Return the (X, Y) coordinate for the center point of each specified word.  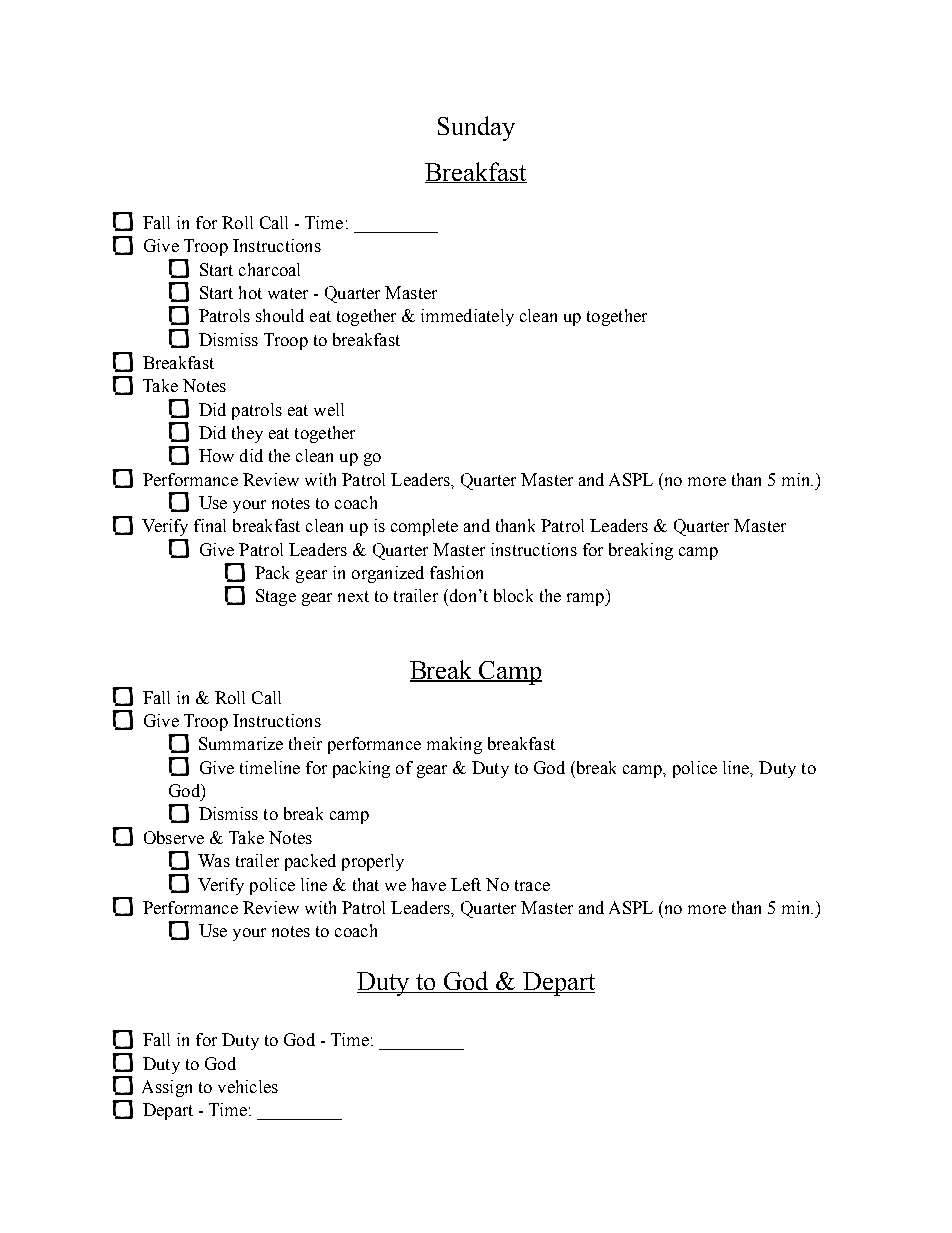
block (513, 595)
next (353, 596)
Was (214, 860)
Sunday (476, 128)
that (366, 884)
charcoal (269, 269)
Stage (276, 597)
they (247, 434)
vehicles (248, 1086)
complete (424, 527)
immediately (467, 317)
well (329, 409)
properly (373, 862)
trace (532, 885)
